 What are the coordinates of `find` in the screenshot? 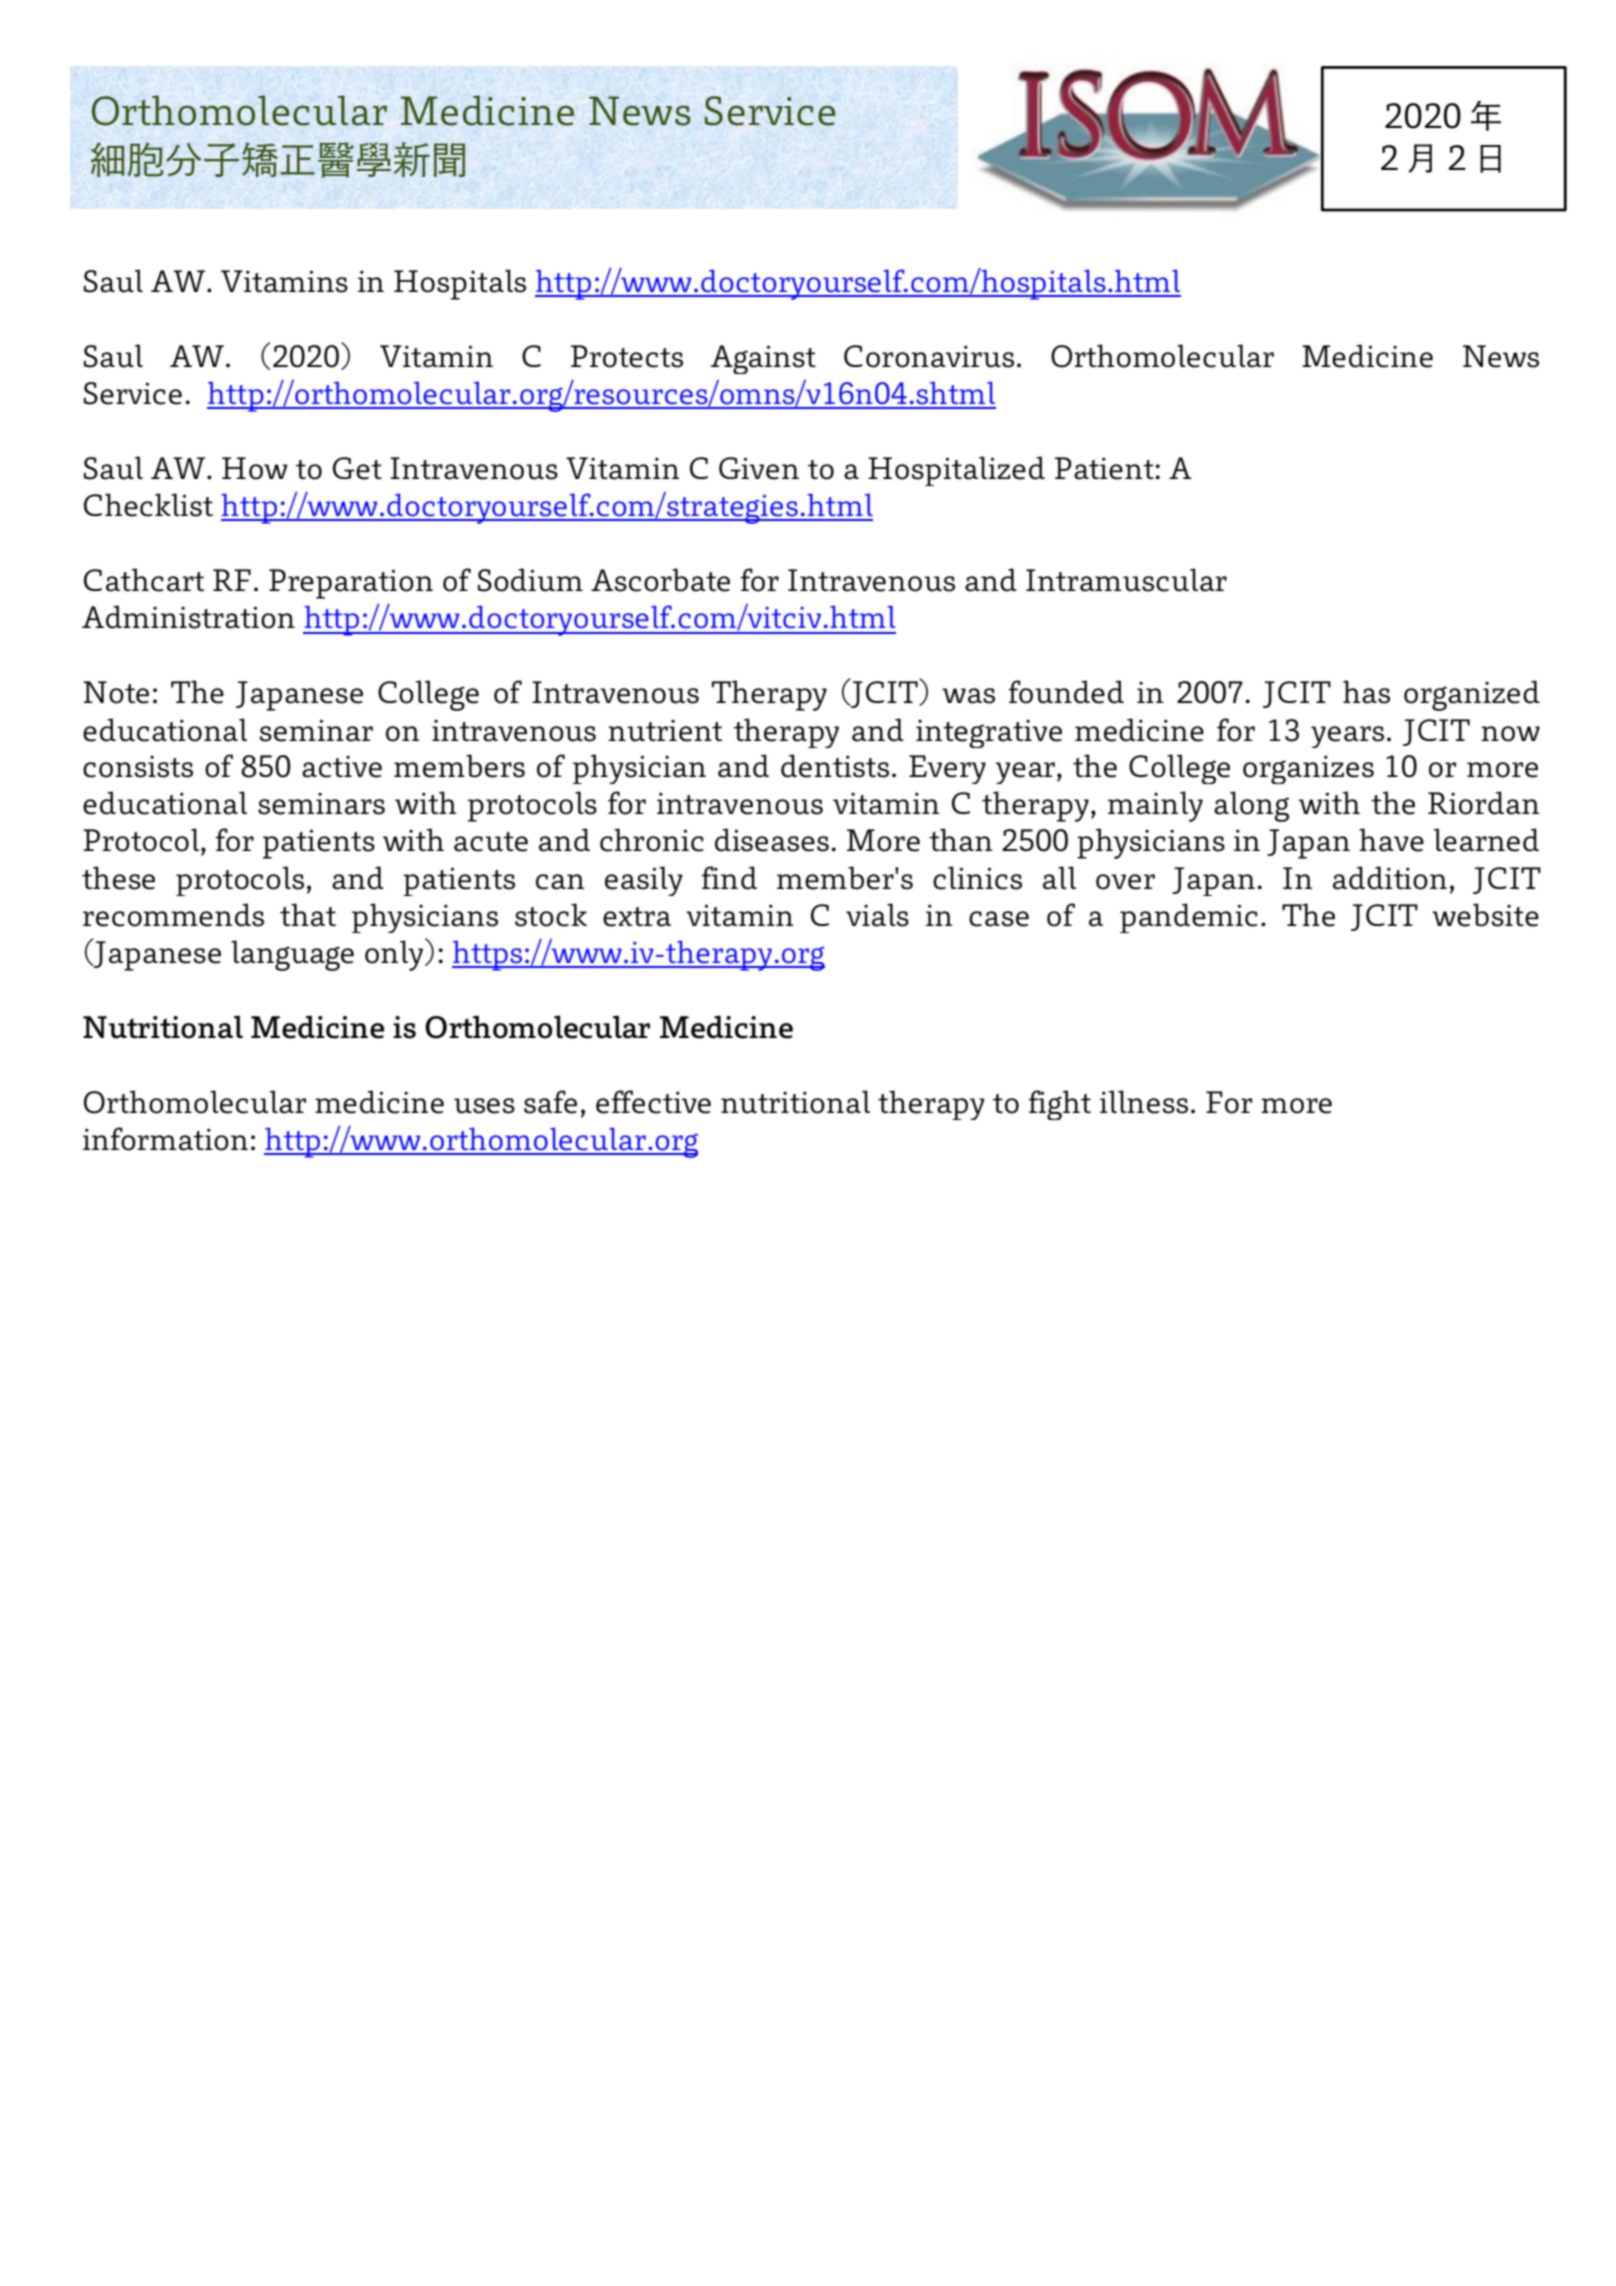 It's located at (729, 878).
